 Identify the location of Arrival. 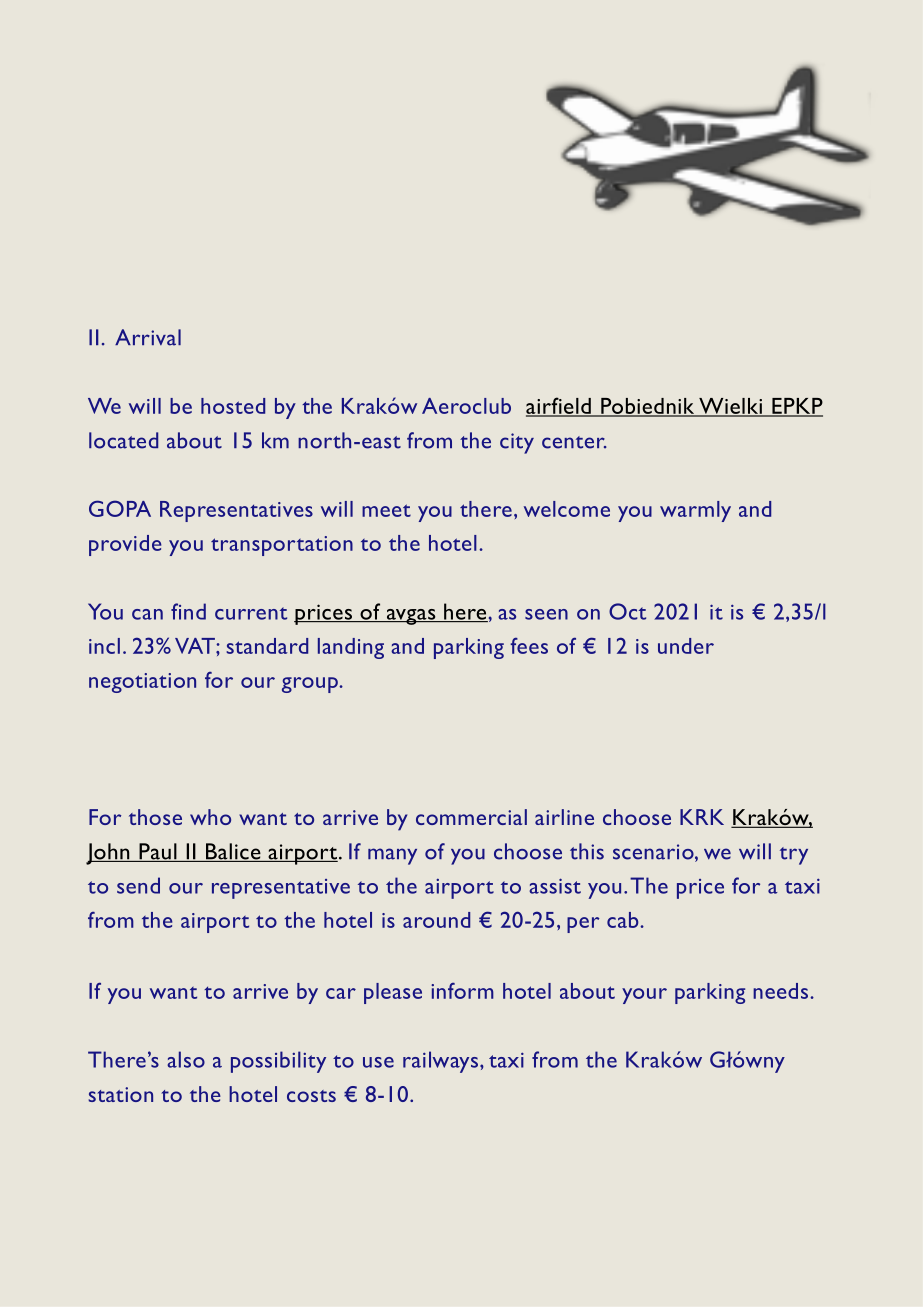
(148, 337).
